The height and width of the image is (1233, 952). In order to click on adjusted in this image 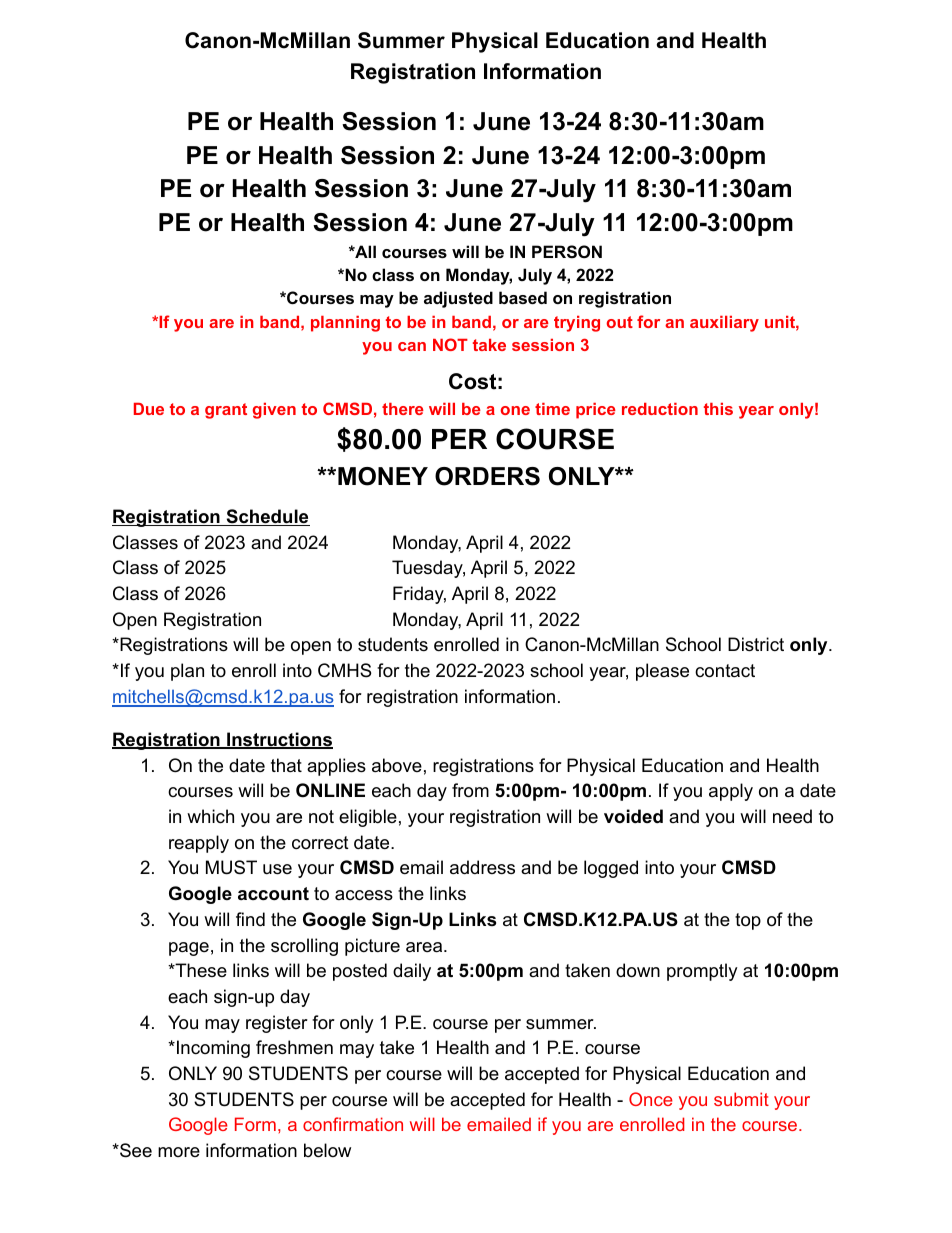, I will do `click(458, 299)`.
